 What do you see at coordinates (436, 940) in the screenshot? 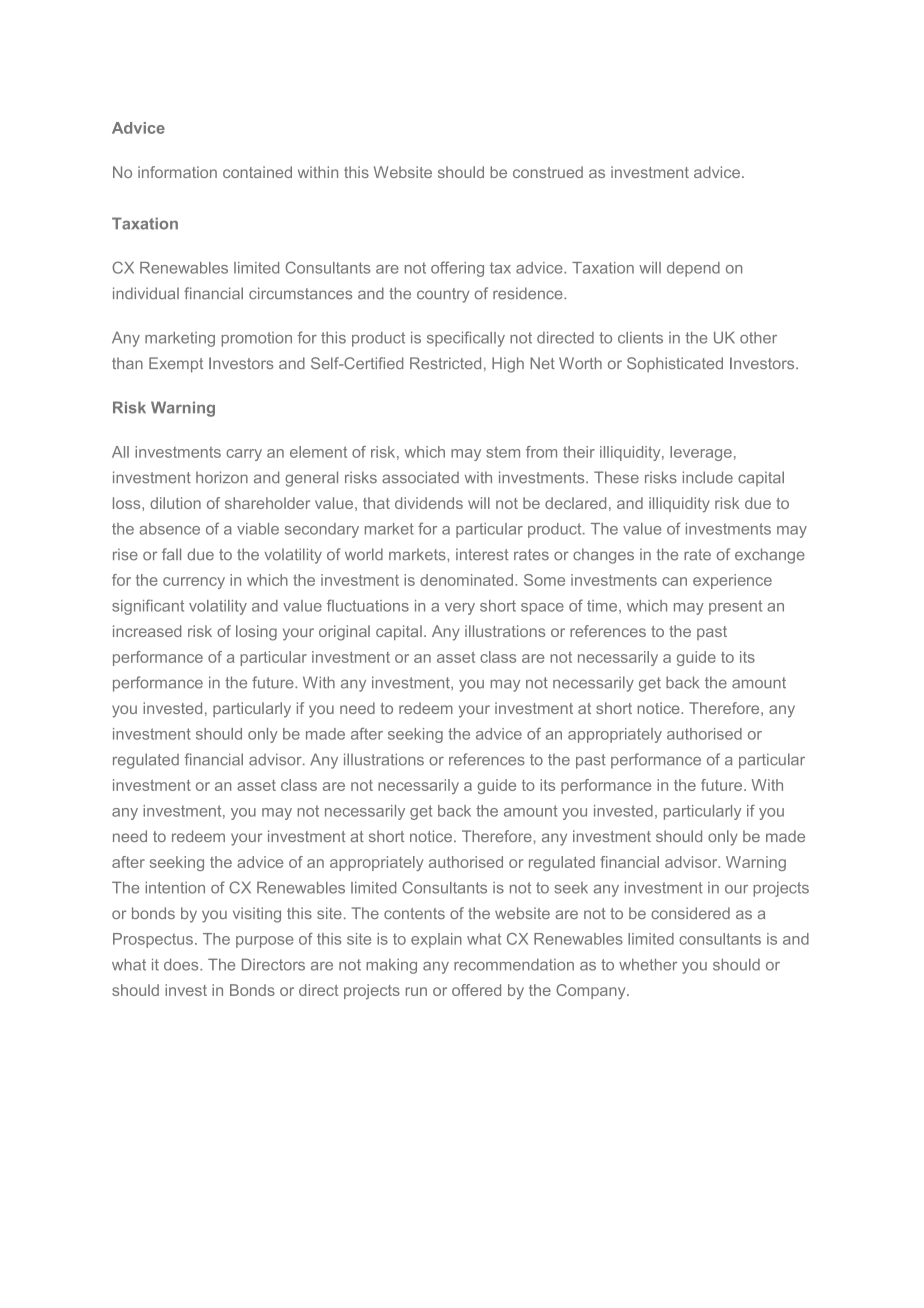
I see `explain` at bounding box center [436, 940].
